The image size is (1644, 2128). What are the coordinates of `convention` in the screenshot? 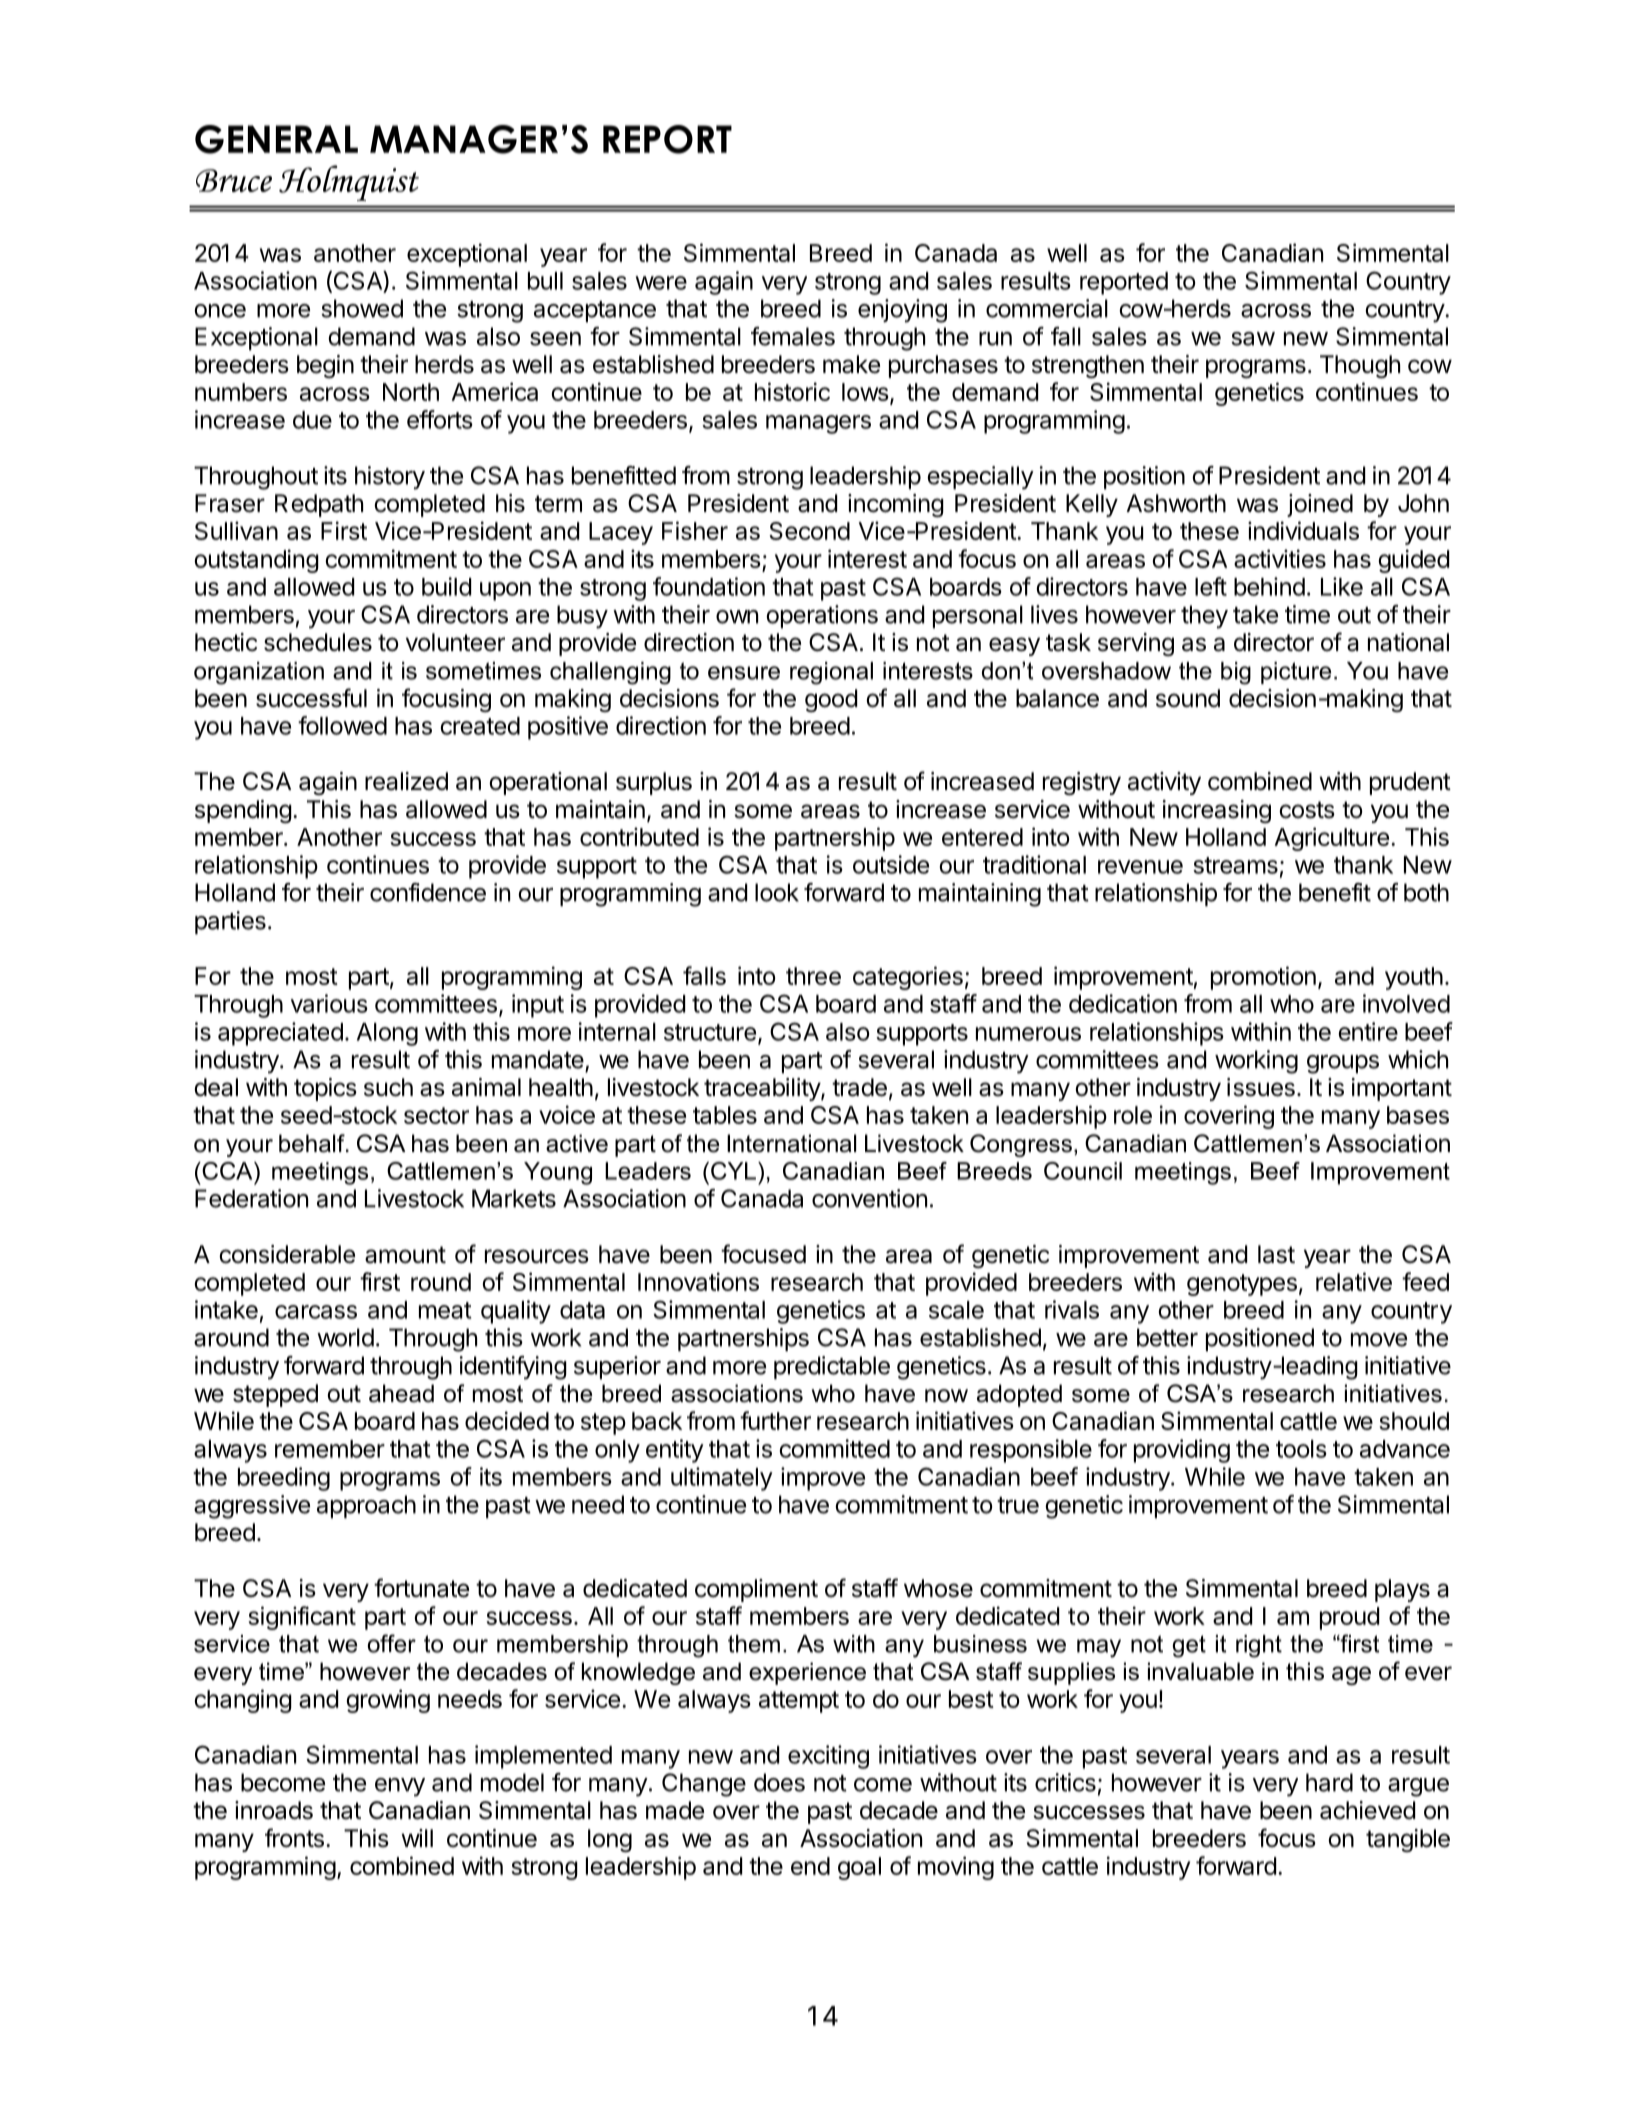 It's located at (869, 1198).
